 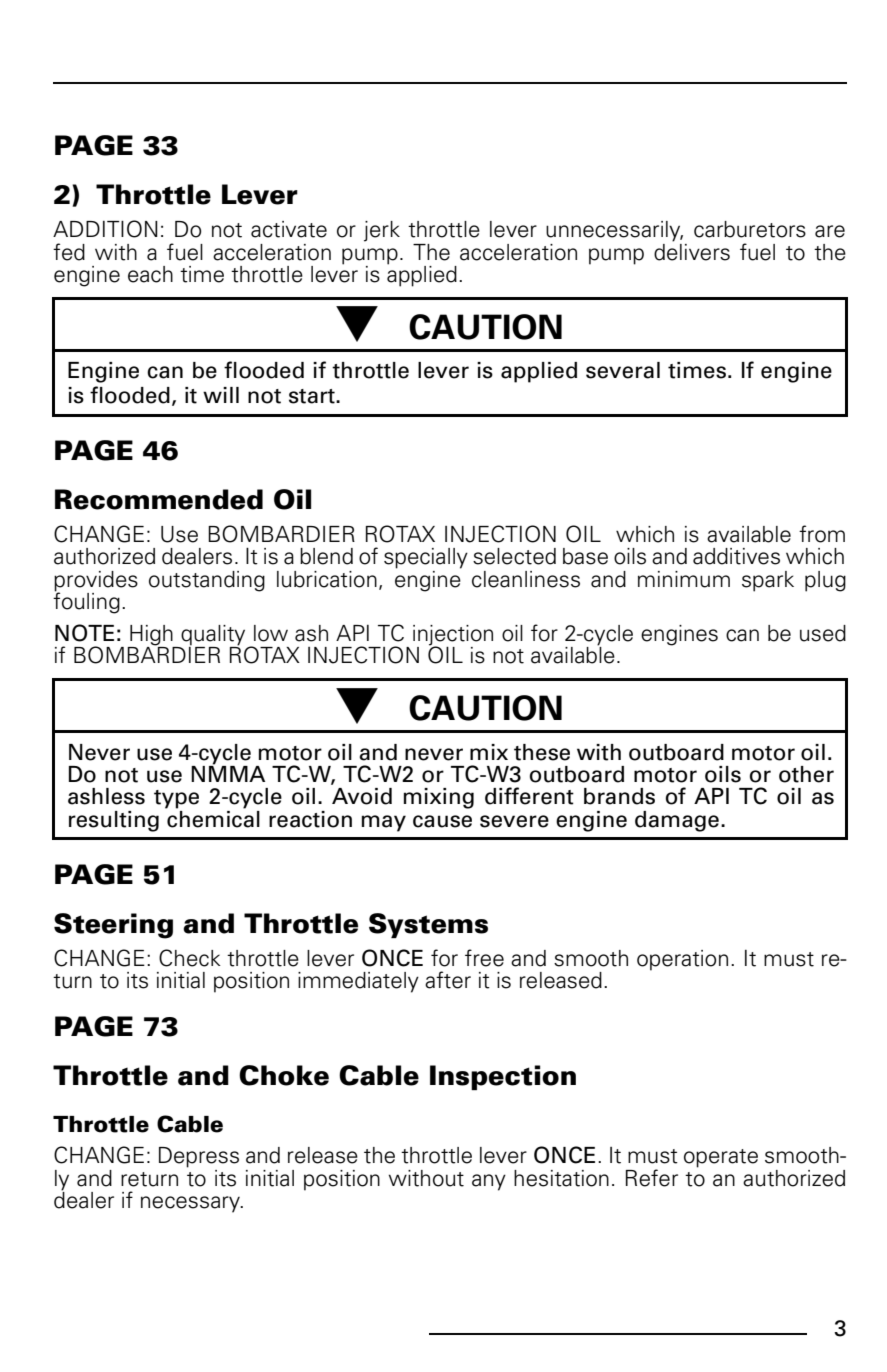 What do you see at coordinates (750, 229) in the image?
I see `carburetors` at bounding box center [750, 229].
